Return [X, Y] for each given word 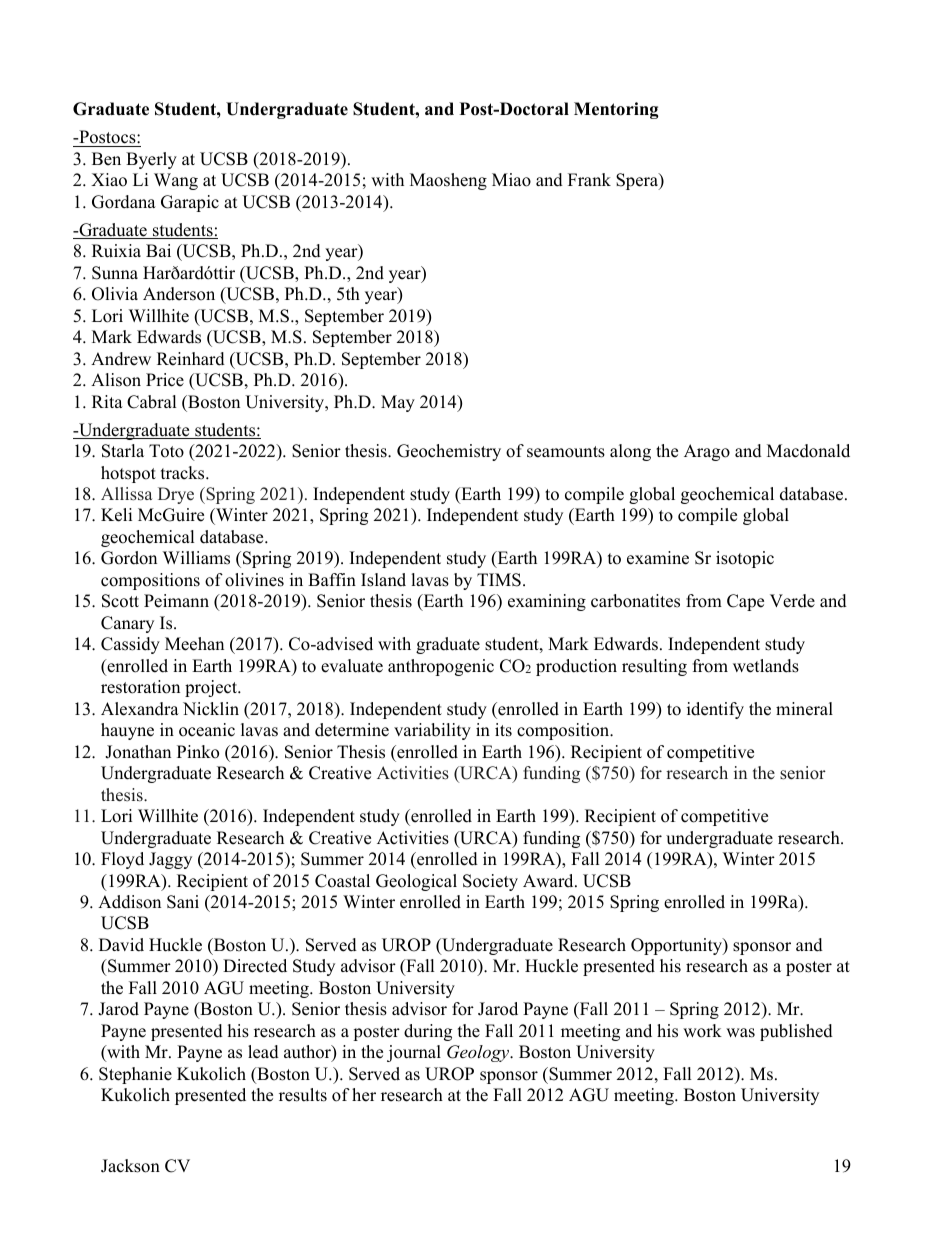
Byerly [151, 160]
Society [490, 882]
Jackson [130, 1166]
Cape [745, 602]
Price [165, 380]
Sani [183, 902]
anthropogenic [441, 667]
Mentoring [616, 110]
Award [549, 881]
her [364, 1095]
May [398, 403]
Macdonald [808, 451]
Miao [511, 180]
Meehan [194, 644]
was [740, 1033]
